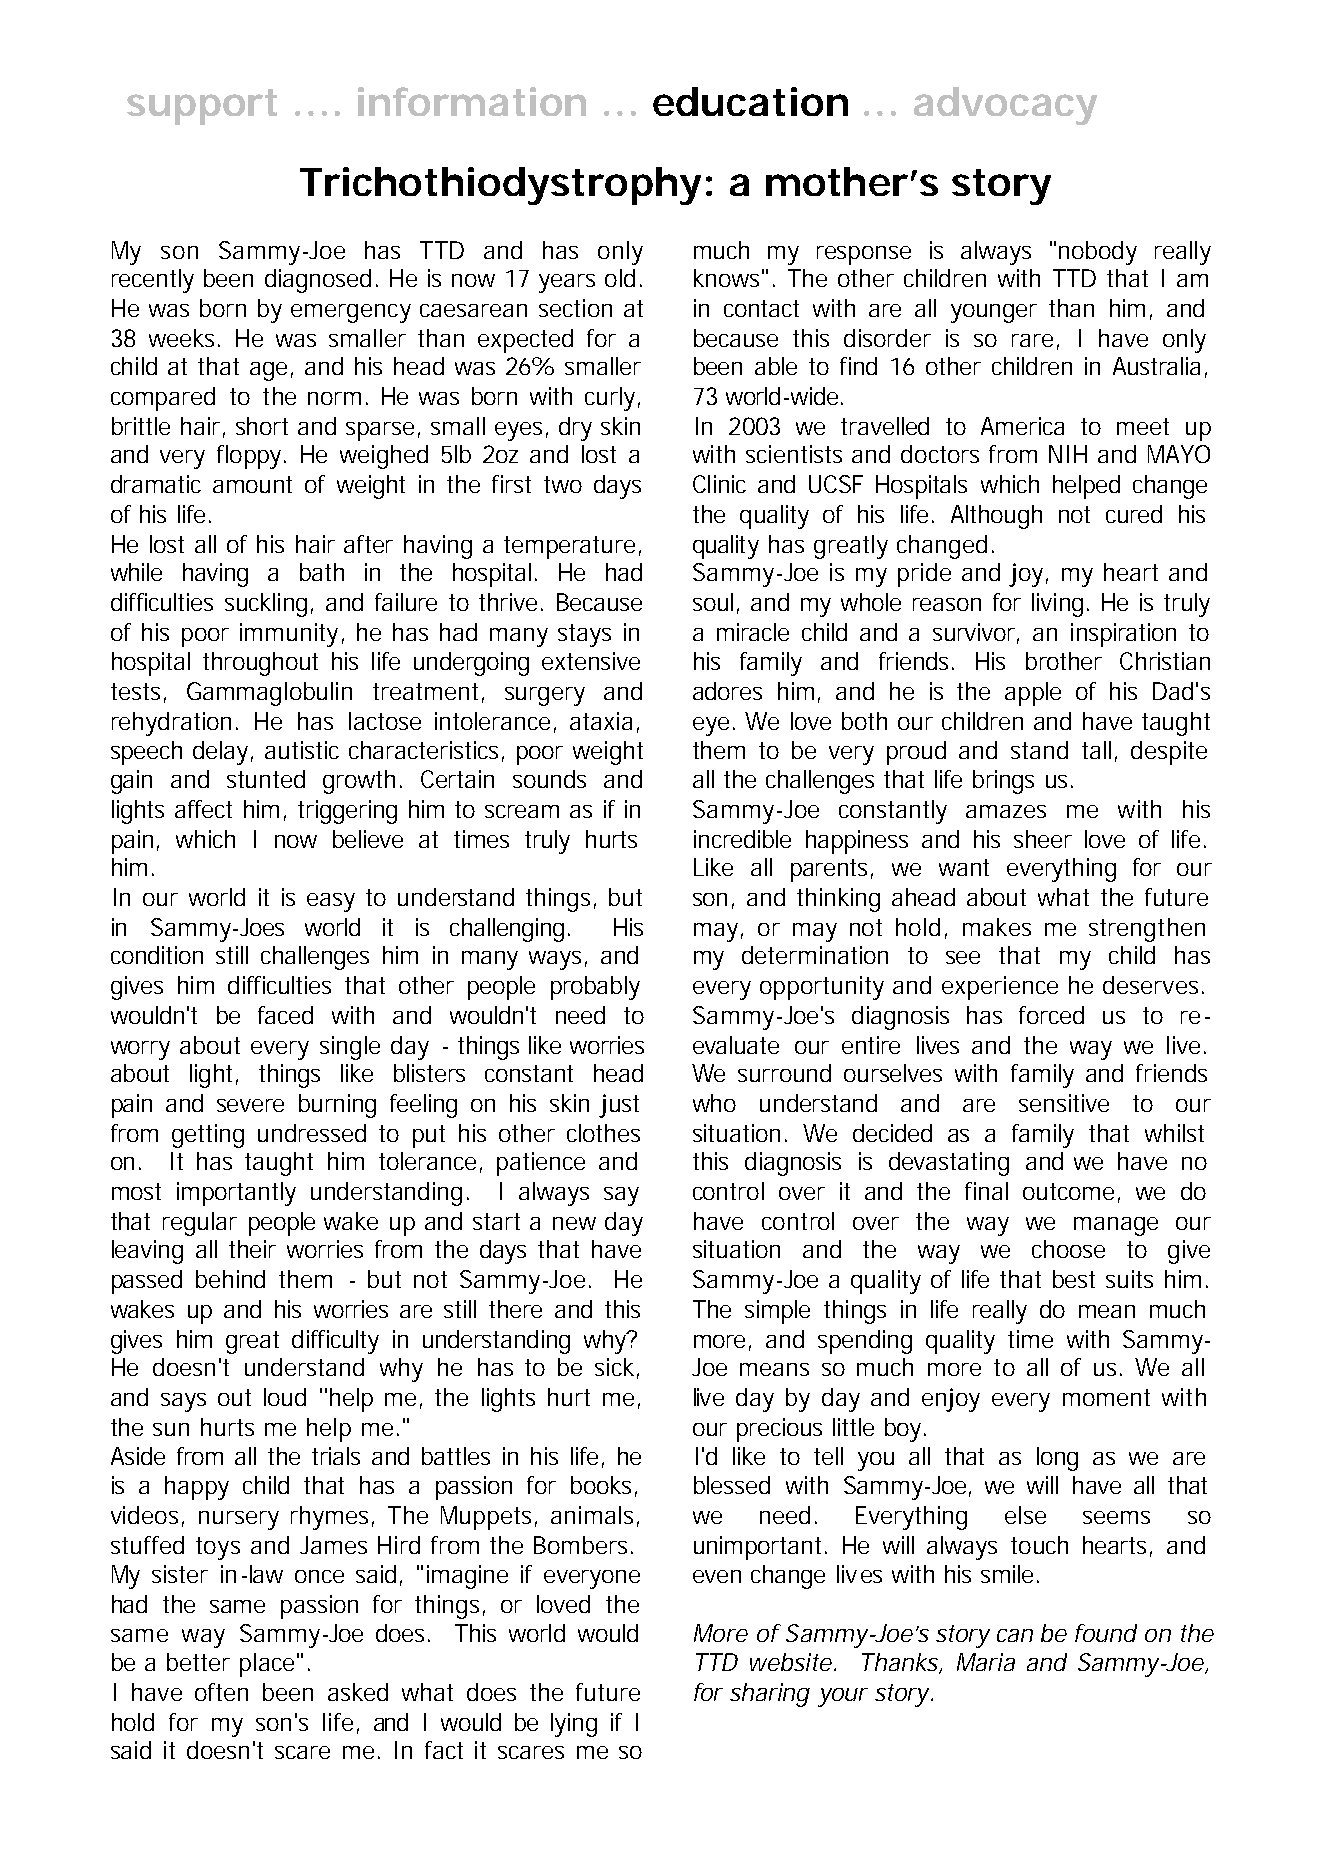 This page has height=1867, width=1322. What do you see at coordinates (574, 1725) in the page?
I see `lying` at bounding box center [574, 1725].
